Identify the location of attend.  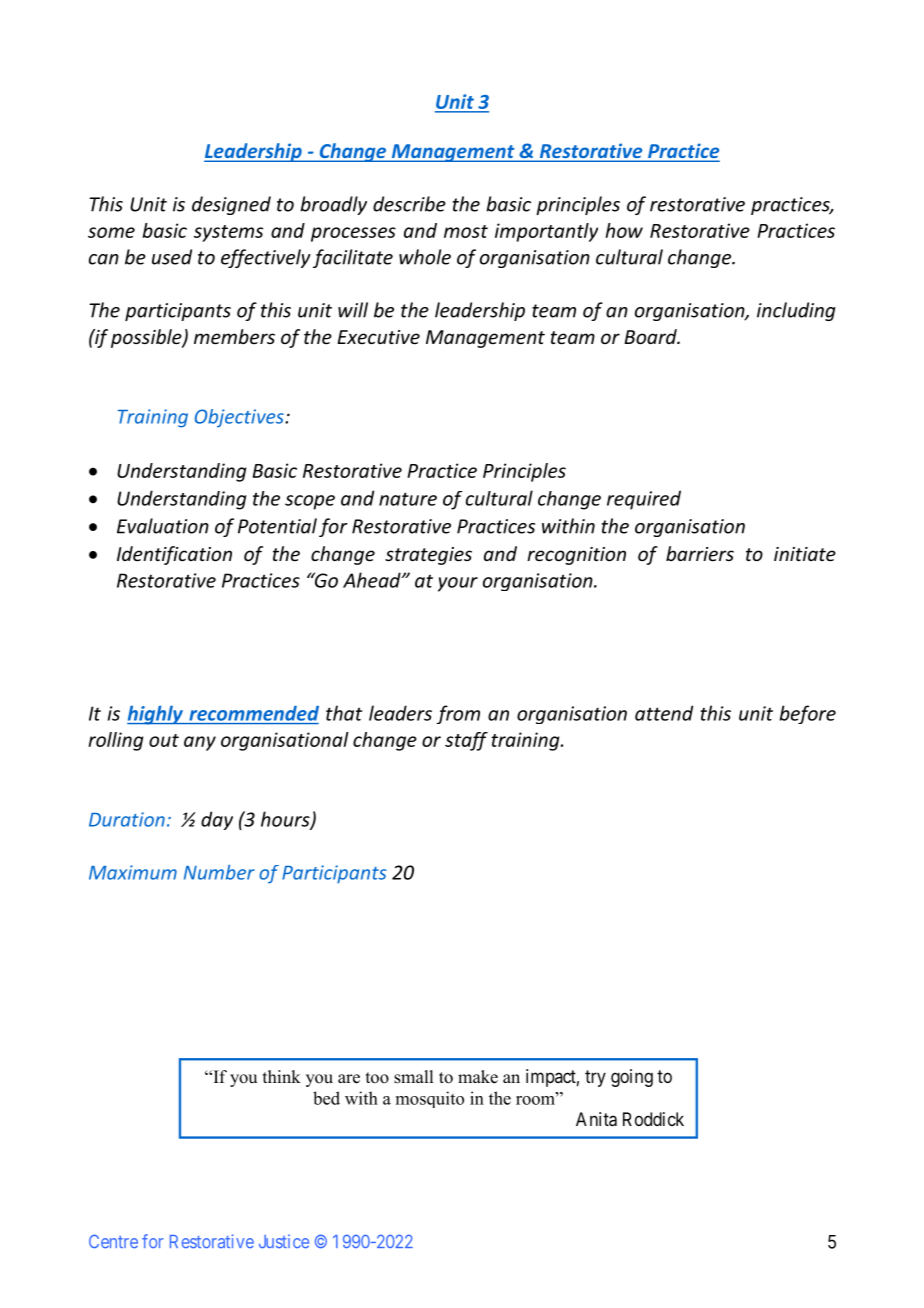
(664, 713).
